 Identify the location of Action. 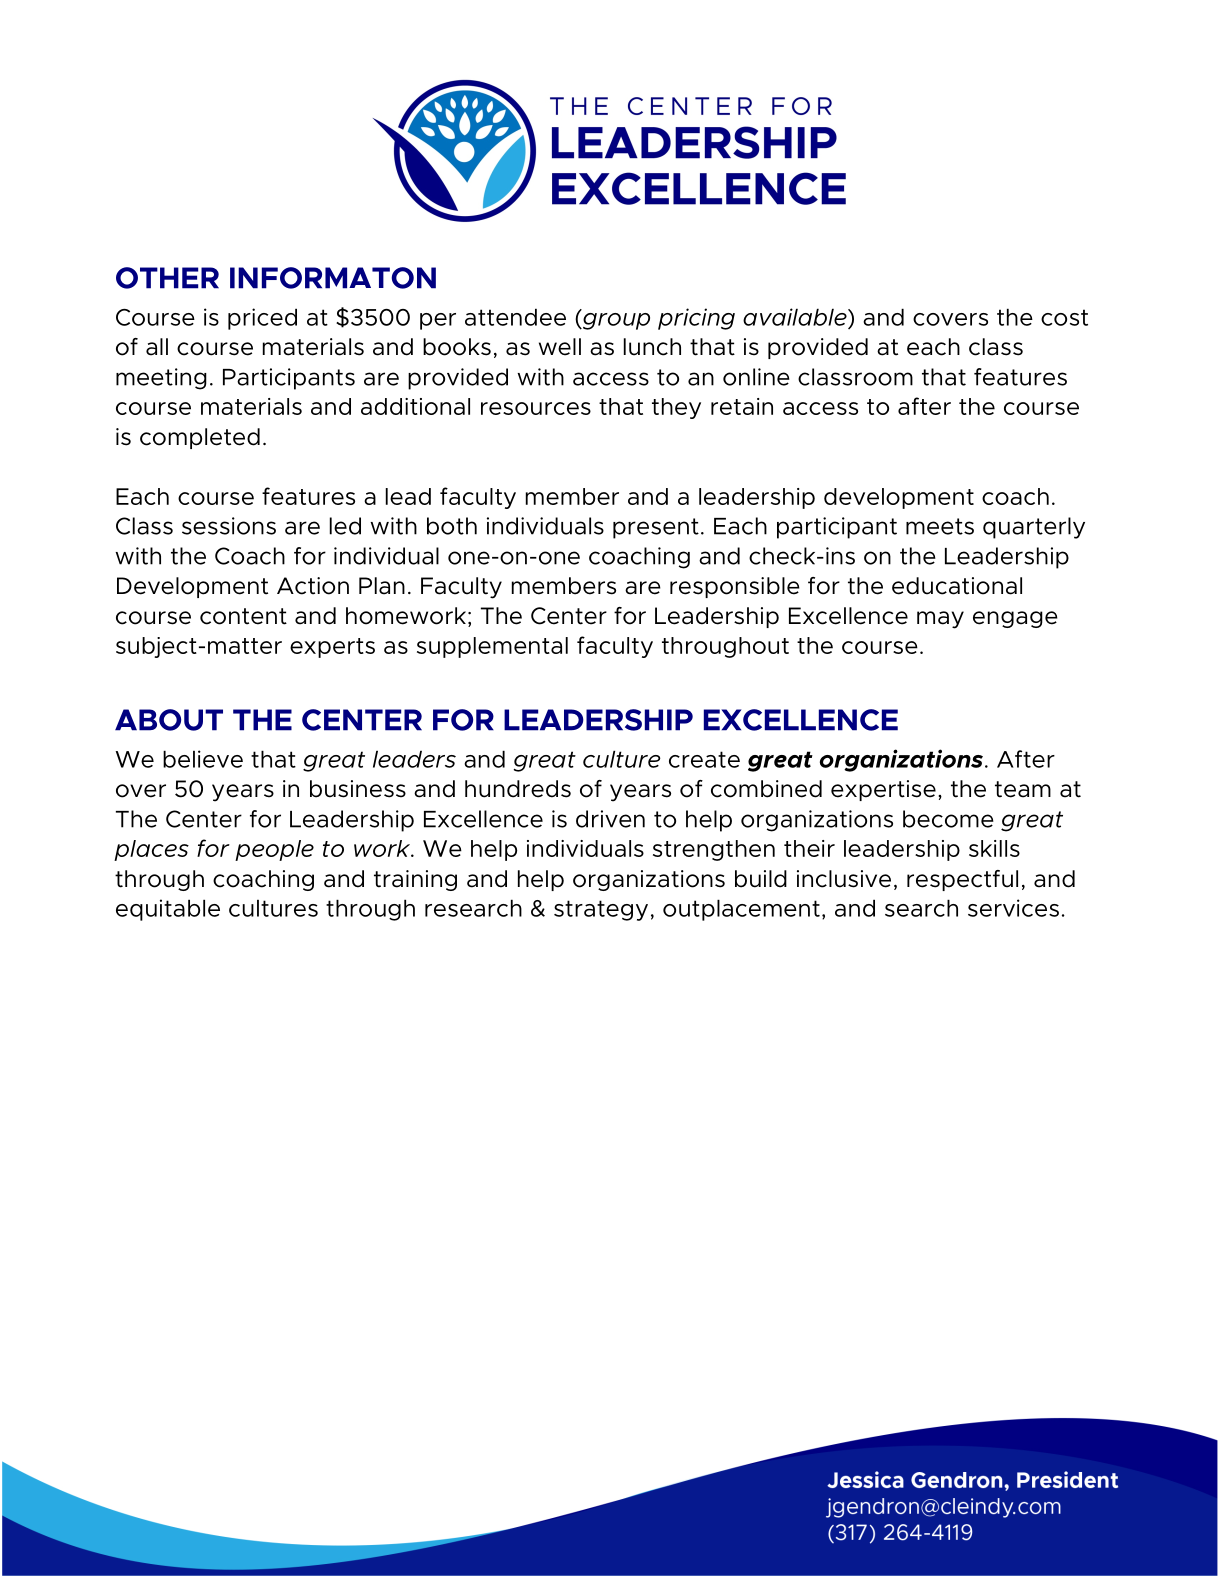
(313, 586).
